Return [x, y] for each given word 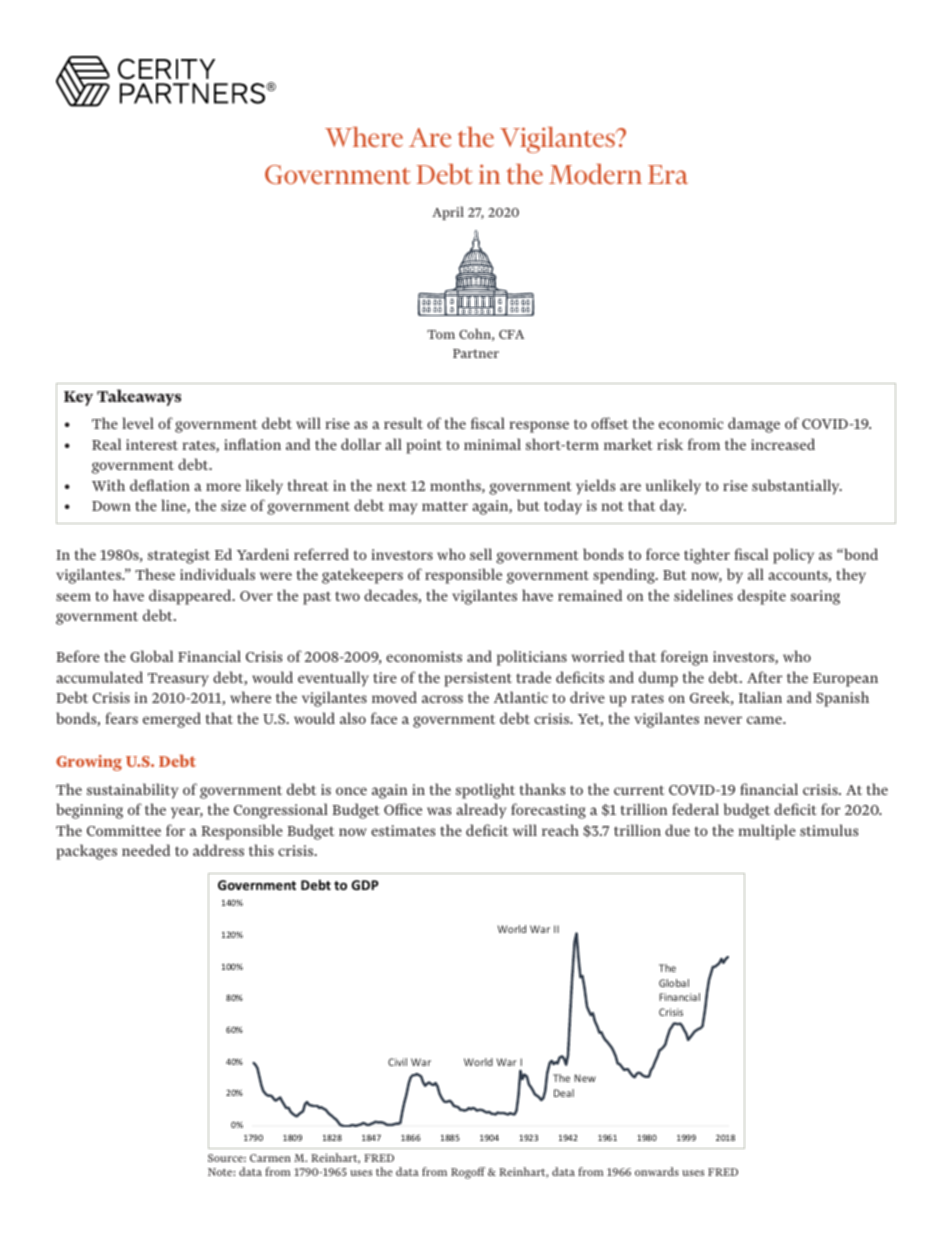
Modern [595, 174]
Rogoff [468, 1173]
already [481, 811]
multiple [767, 832]
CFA [512, 334]
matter [445, 506]
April [448, 213]
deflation [160, 485]
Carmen [270, 1158]
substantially [797, 487]
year [187, 813]
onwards [657, 1171]
